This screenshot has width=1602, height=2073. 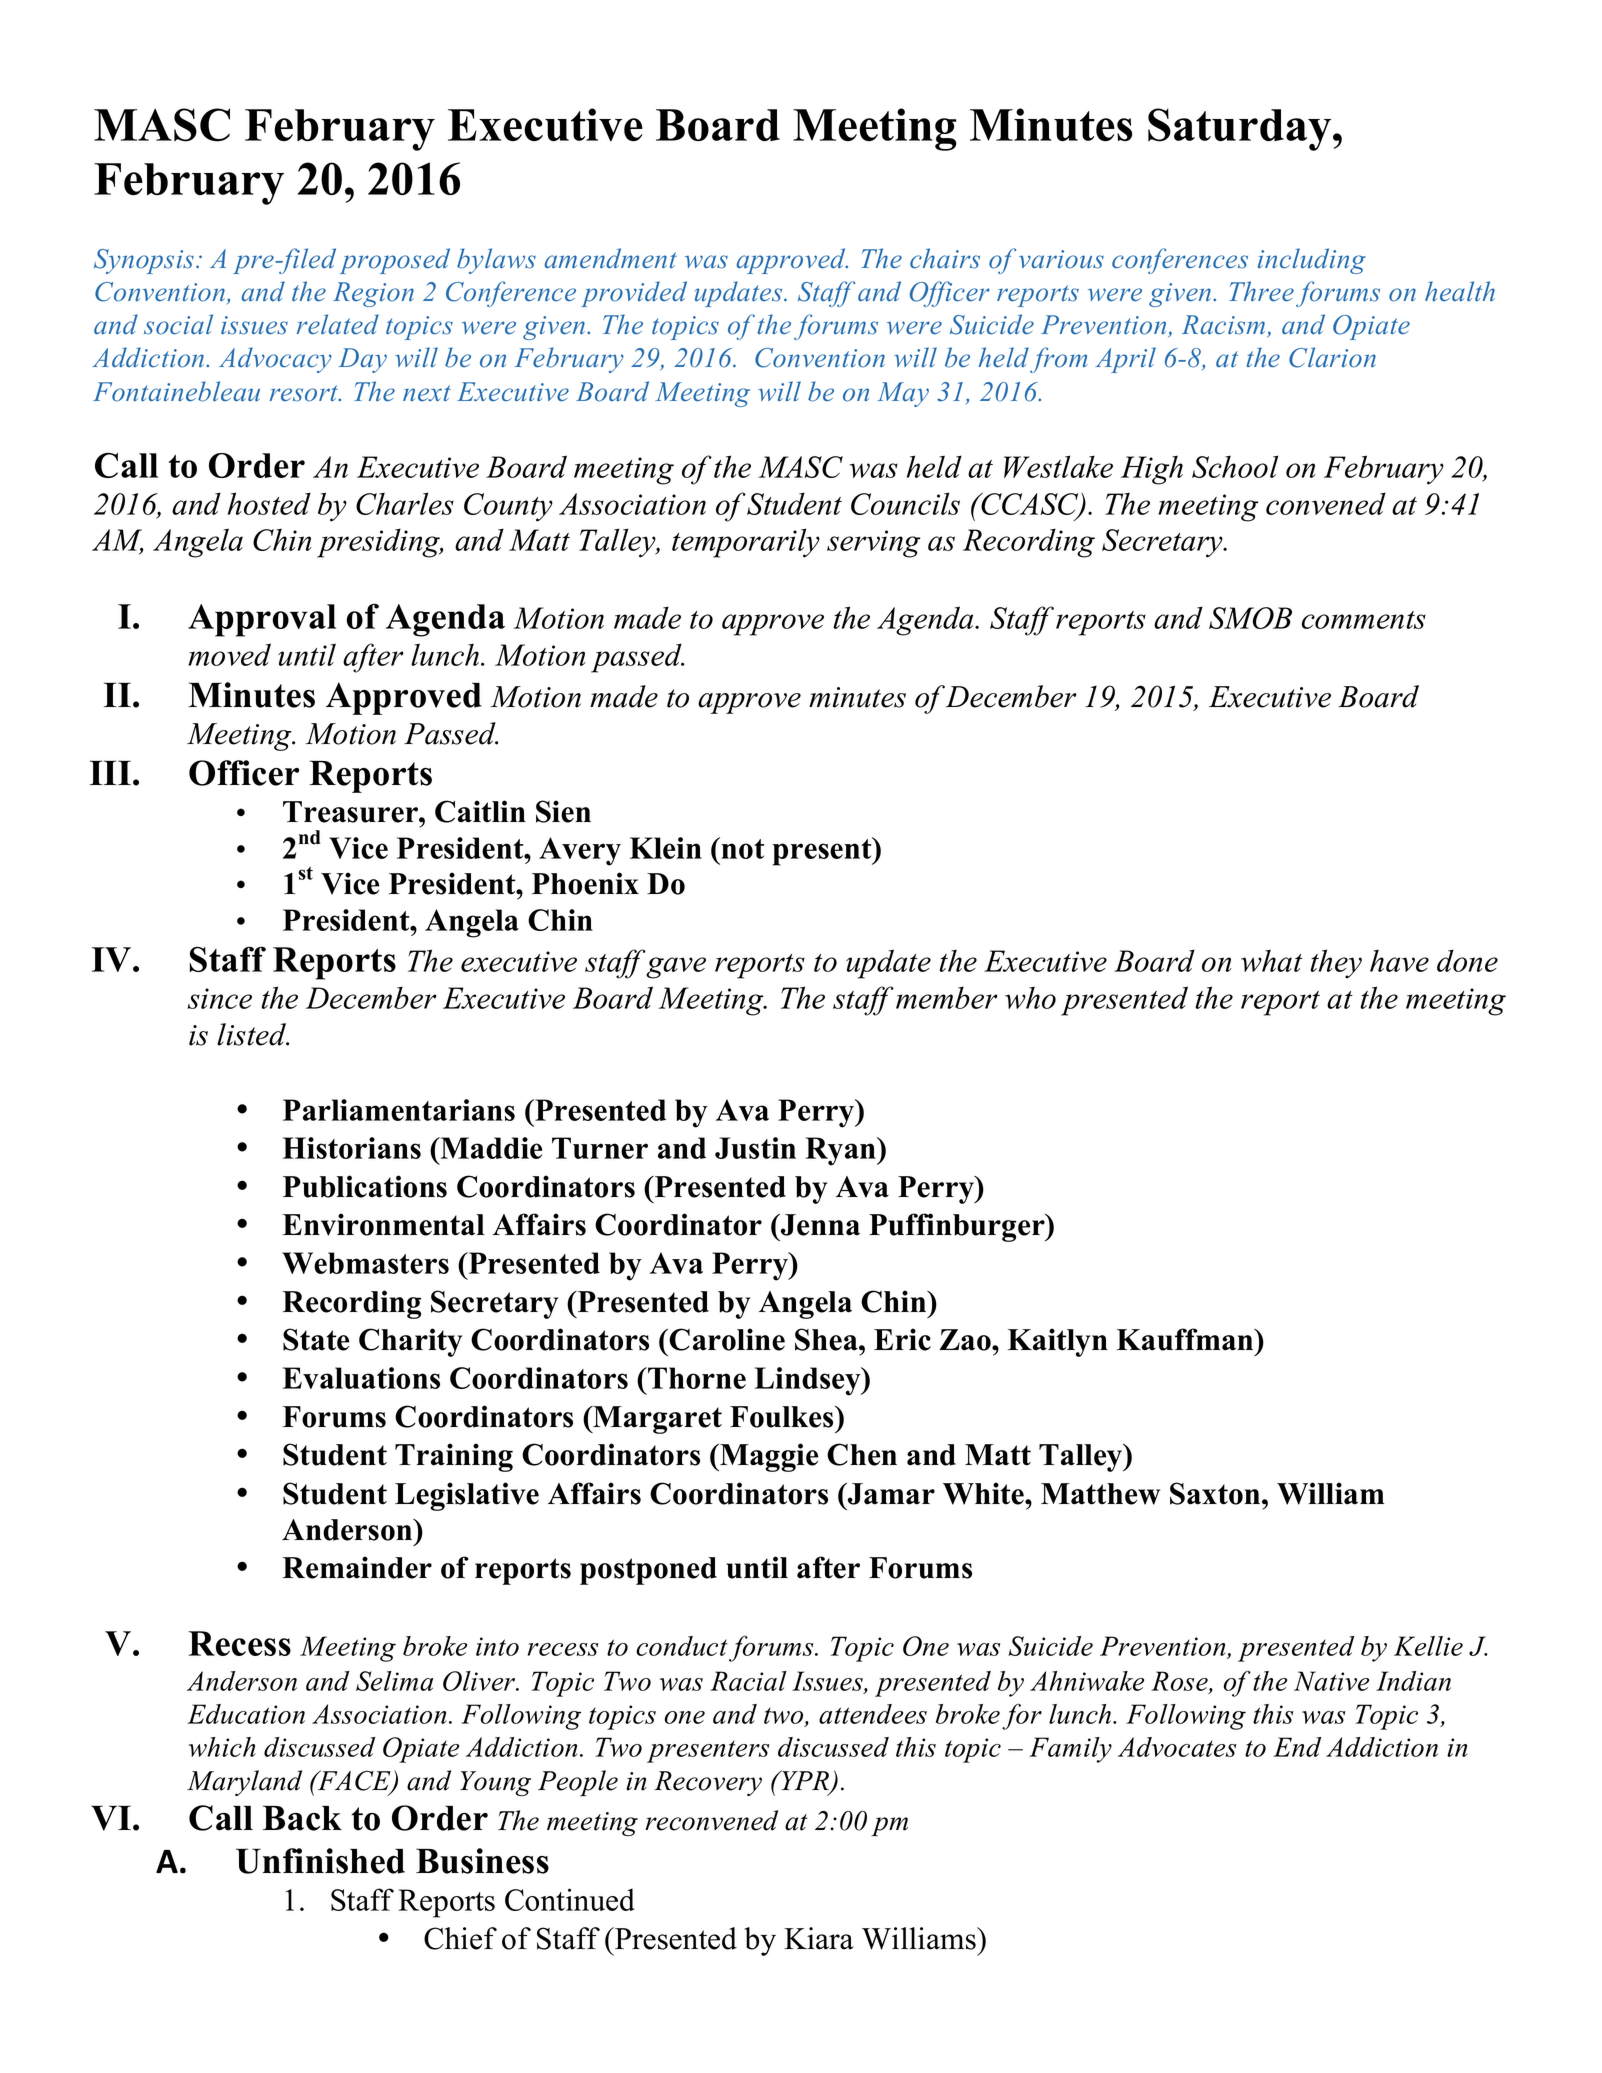 I want to click on Caroline, so click(x=727, y=1339).
